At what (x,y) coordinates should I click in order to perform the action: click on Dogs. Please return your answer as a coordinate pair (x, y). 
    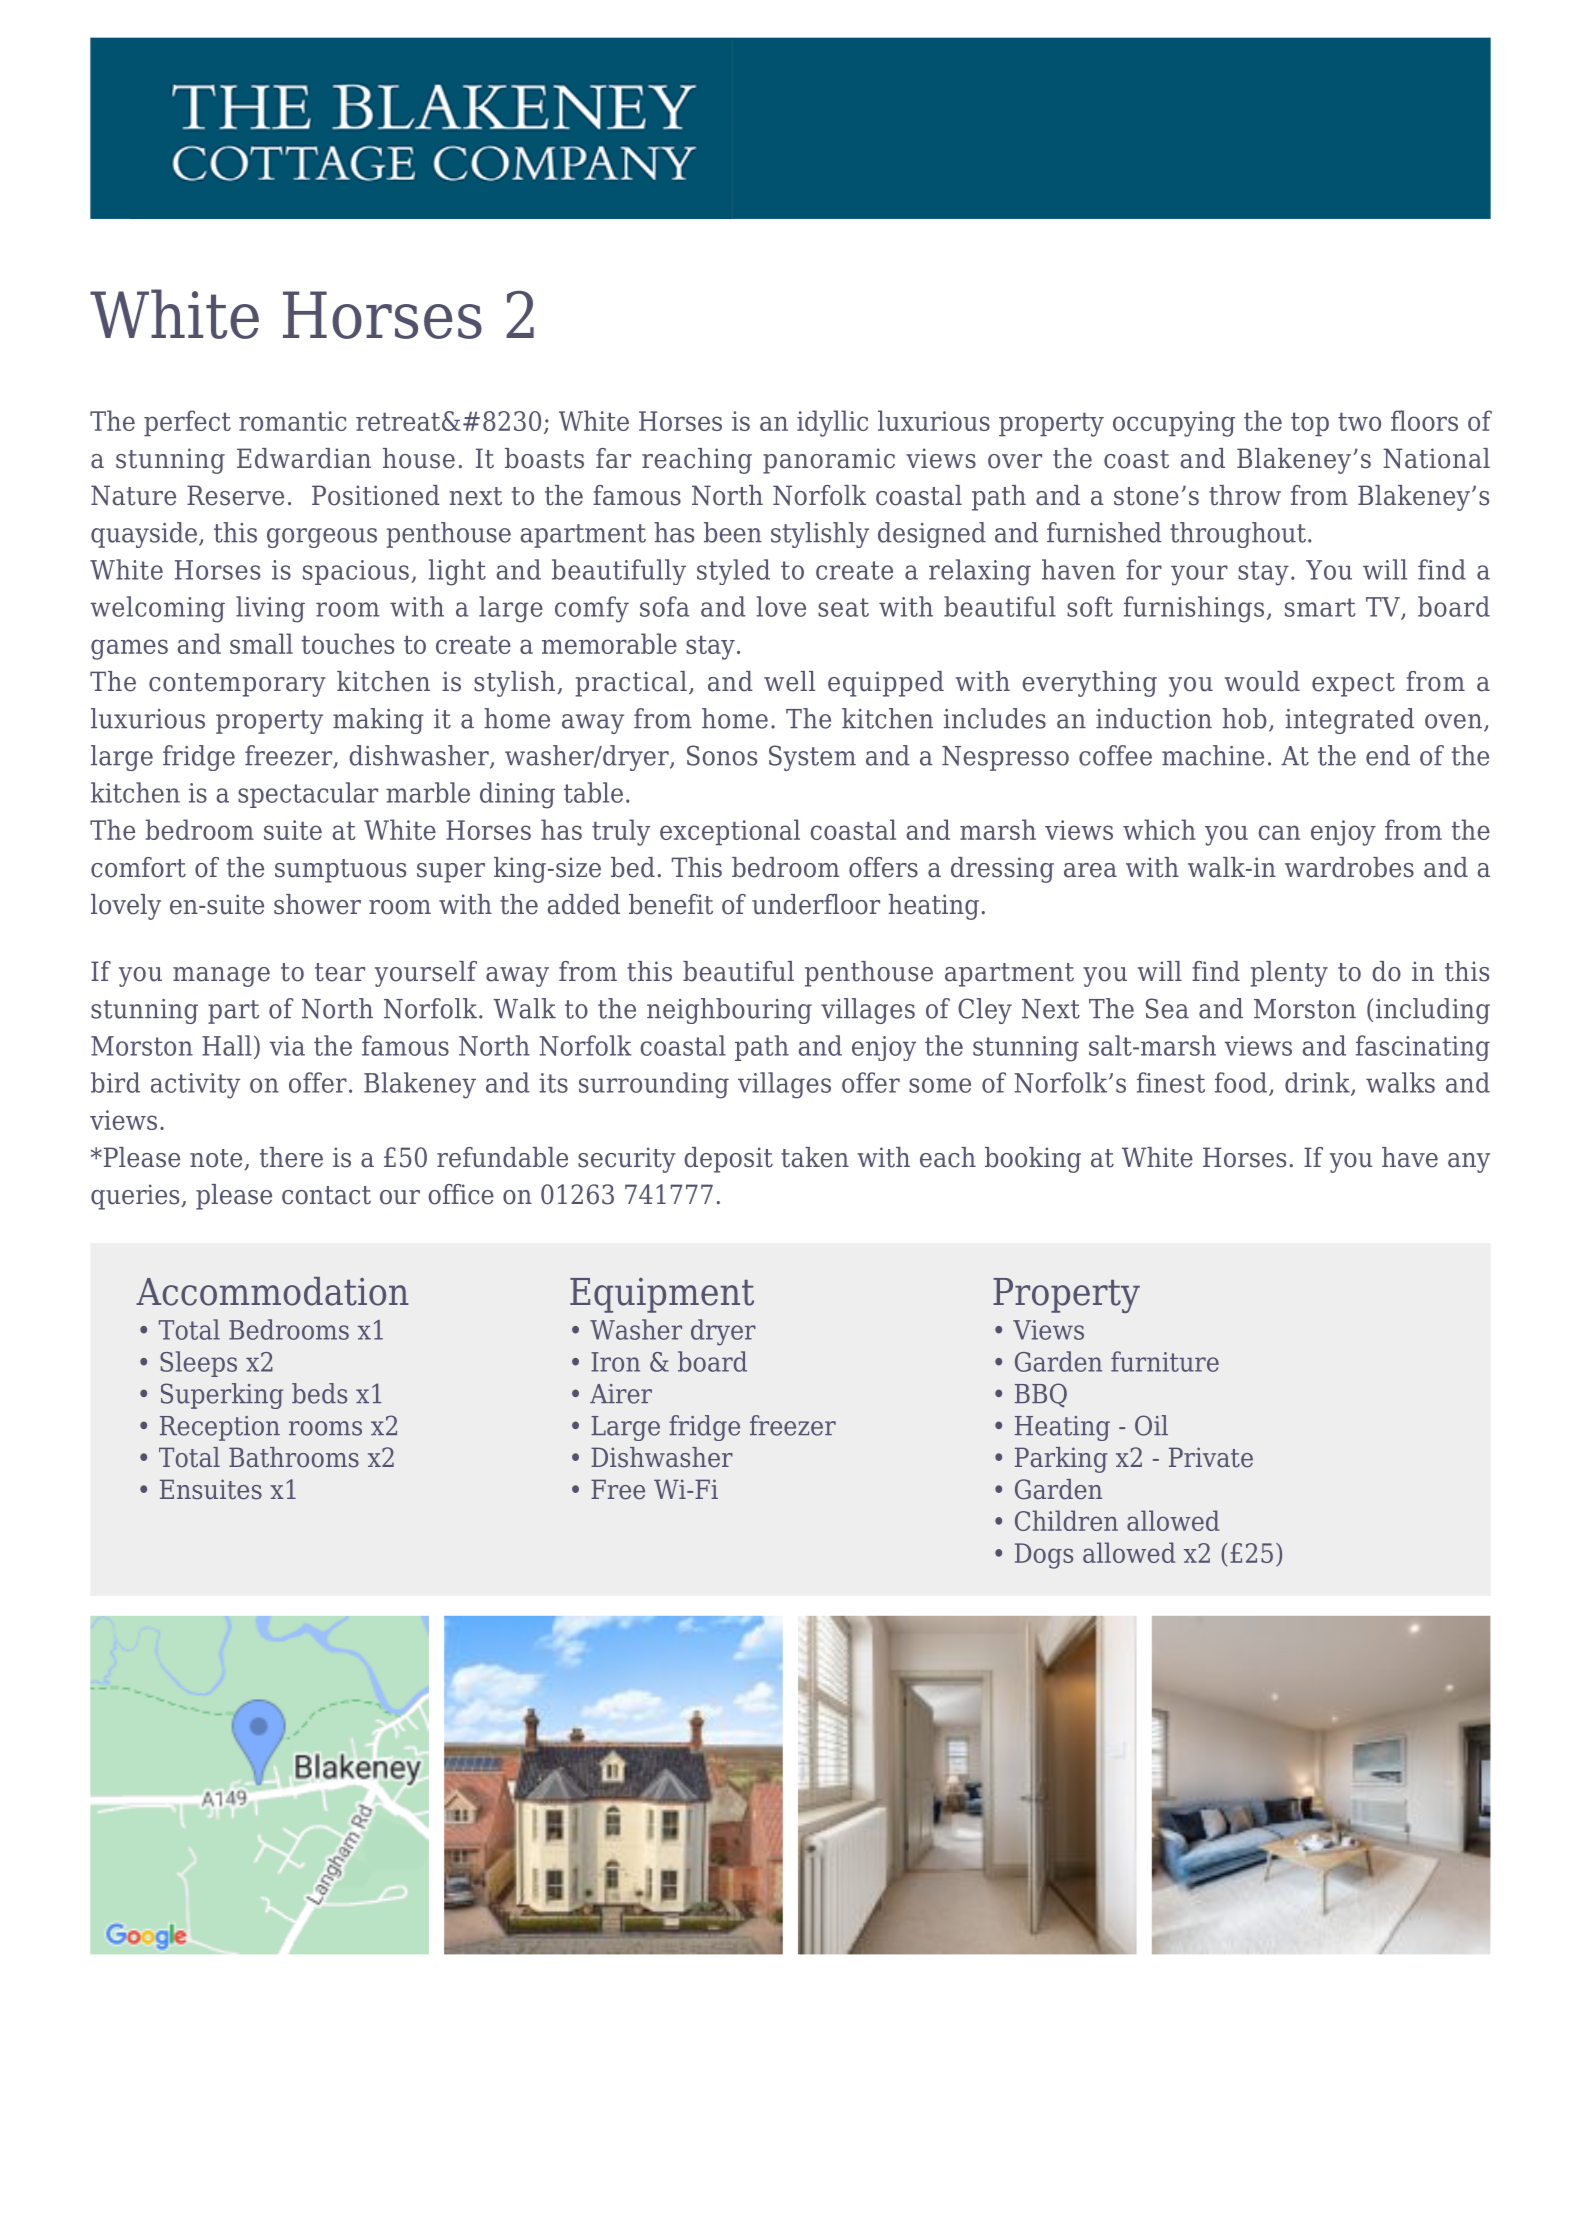
    Looking at the image, I should click on (1044, 1556).
